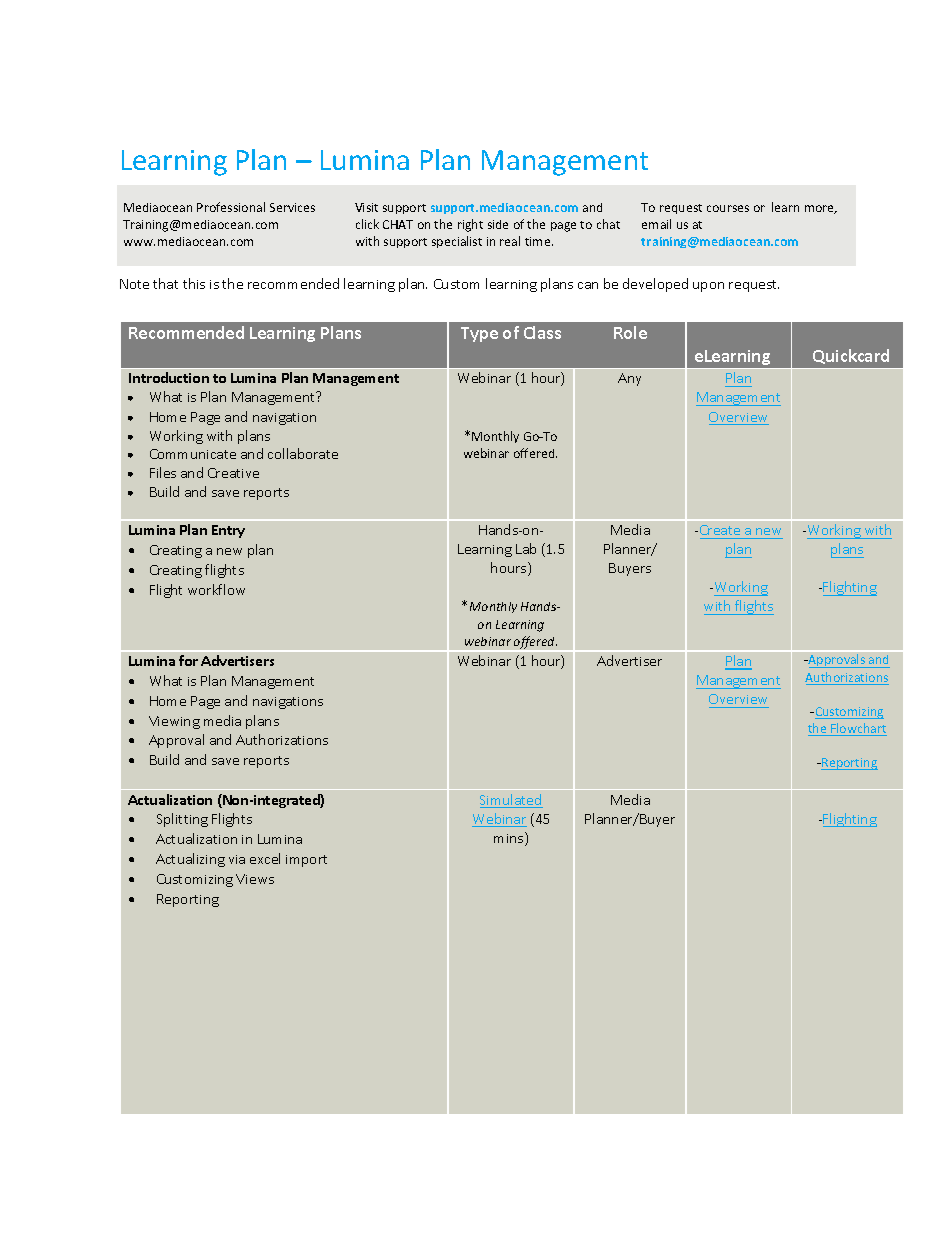 The image size is (952, 1233). Describe the element at coordinates (728, 208) in the image. I see `courses` at that location.
